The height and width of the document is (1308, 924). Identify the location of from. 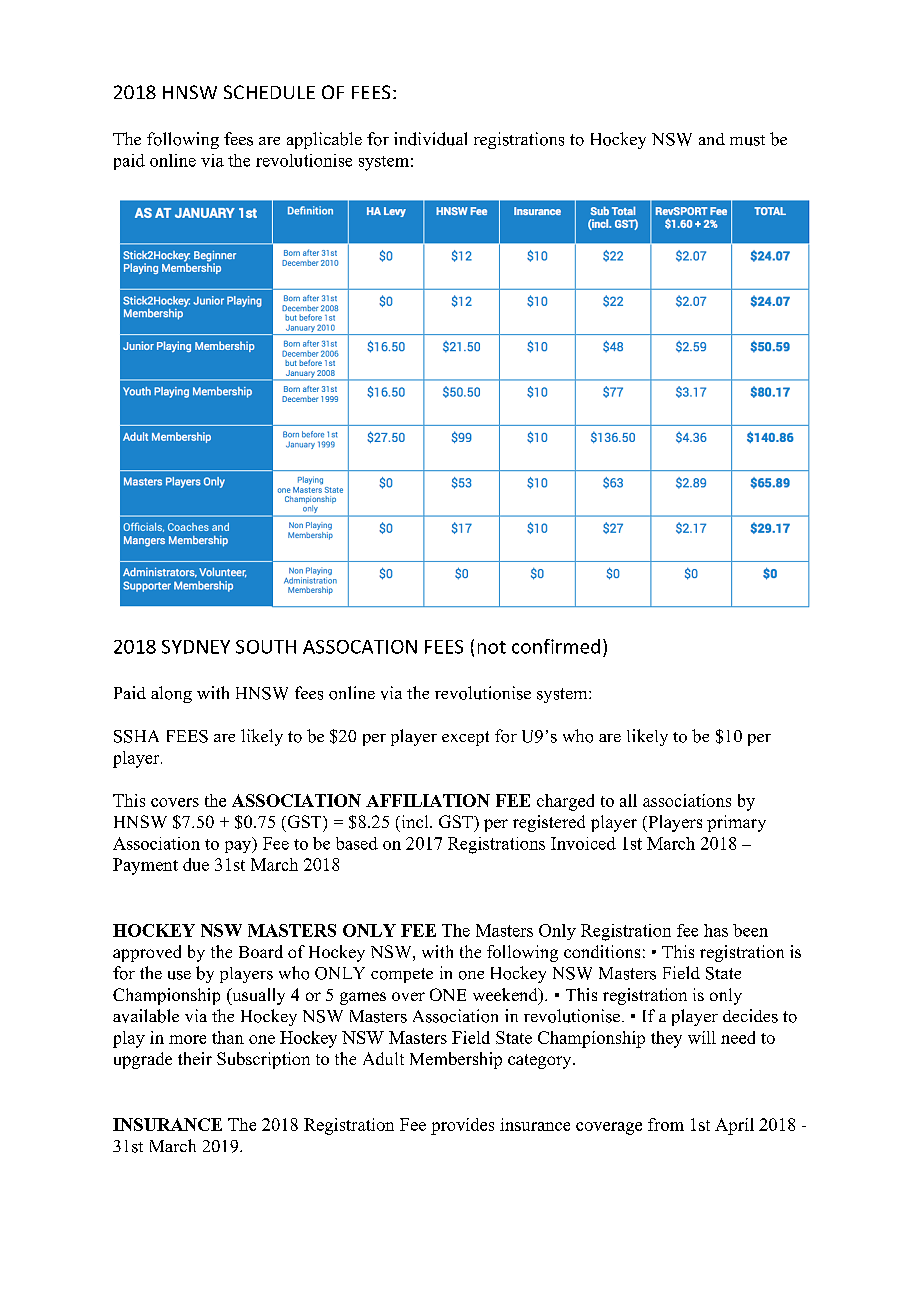
(666, 1124).
